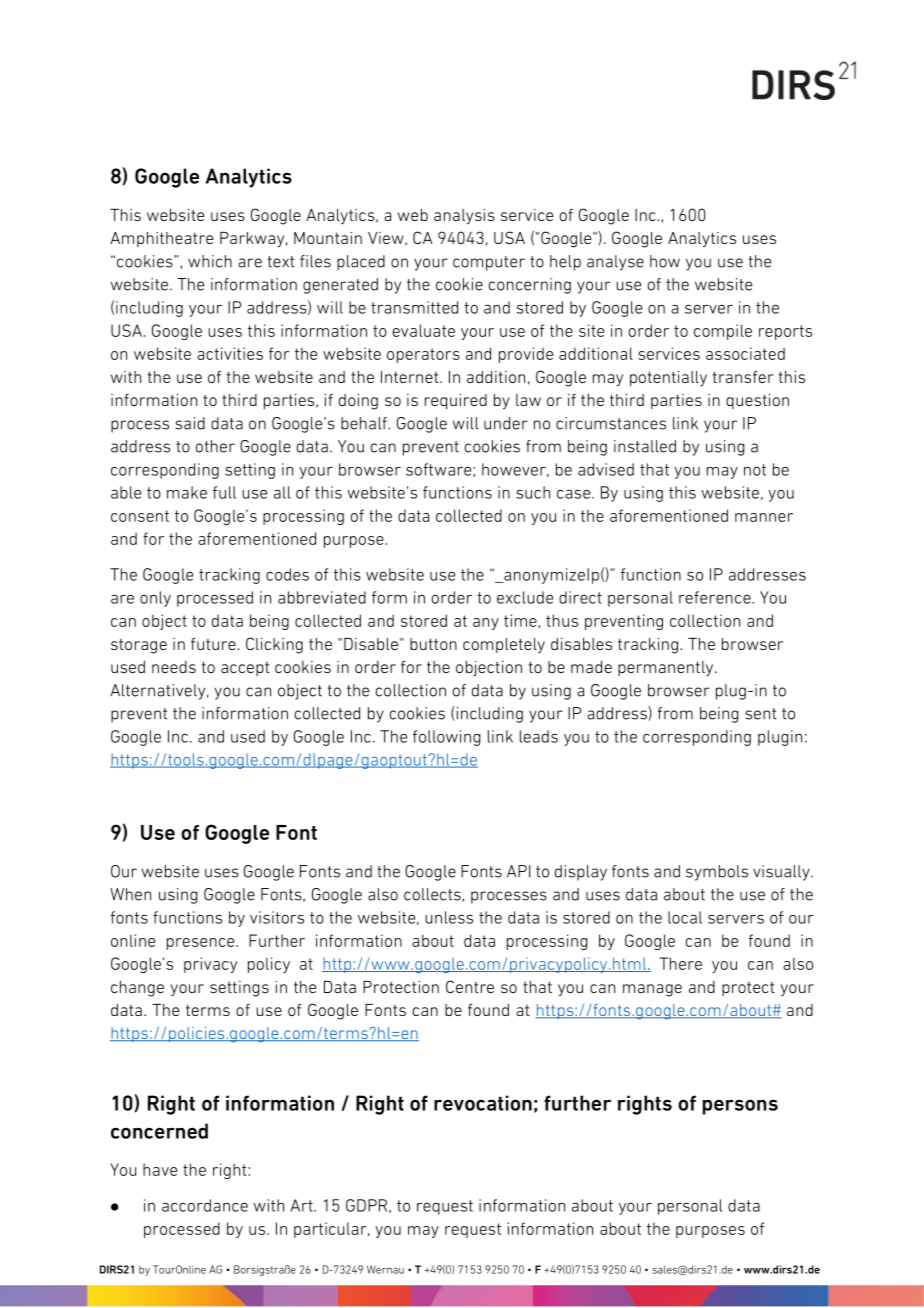 This document has width=924, height=1308. What do you see at coordinates (489, 263) in the document?
I see `computer` at bounding box center [489, 263].
